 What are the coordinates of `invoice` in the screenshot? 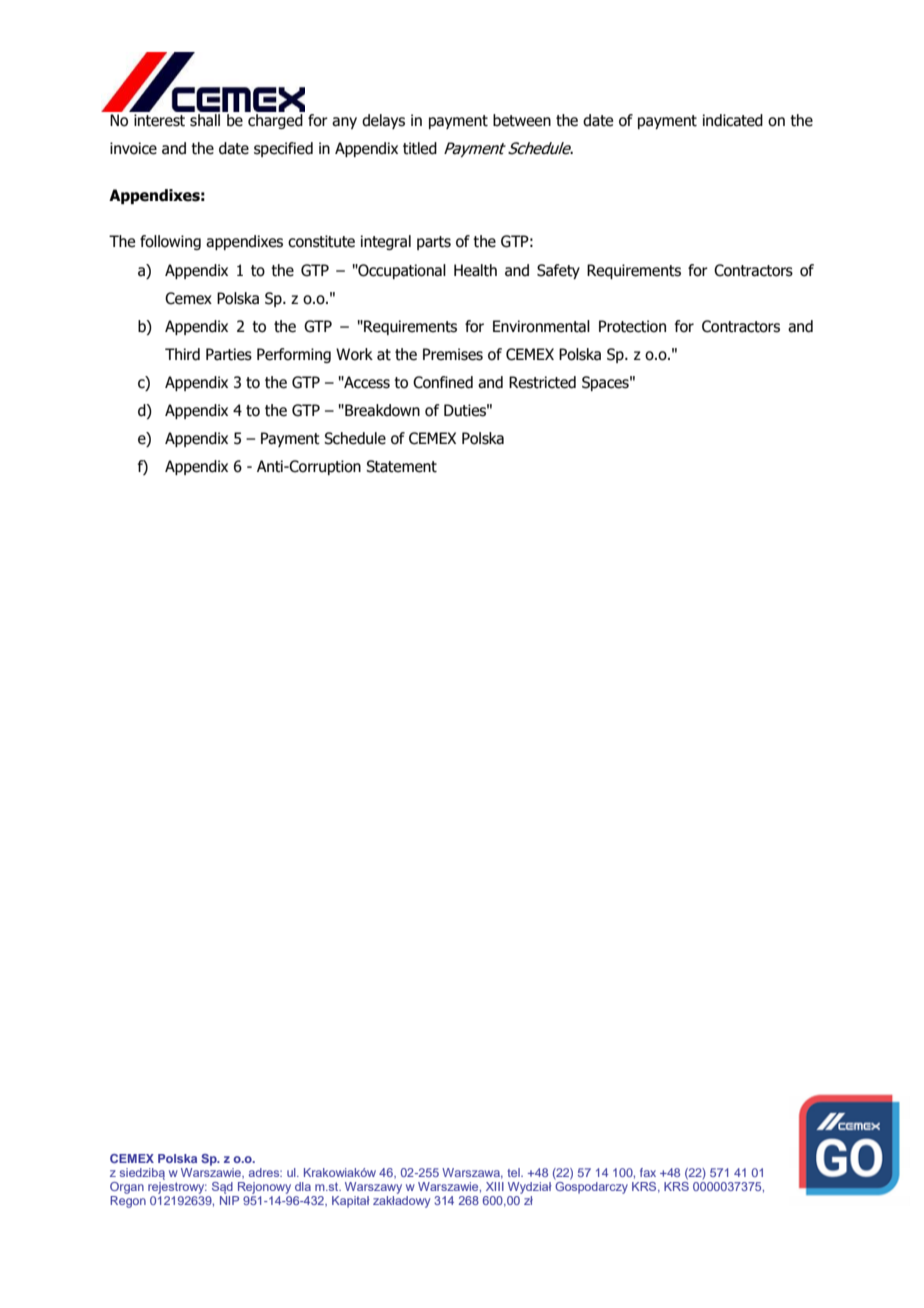 It's located at (133, 148).
